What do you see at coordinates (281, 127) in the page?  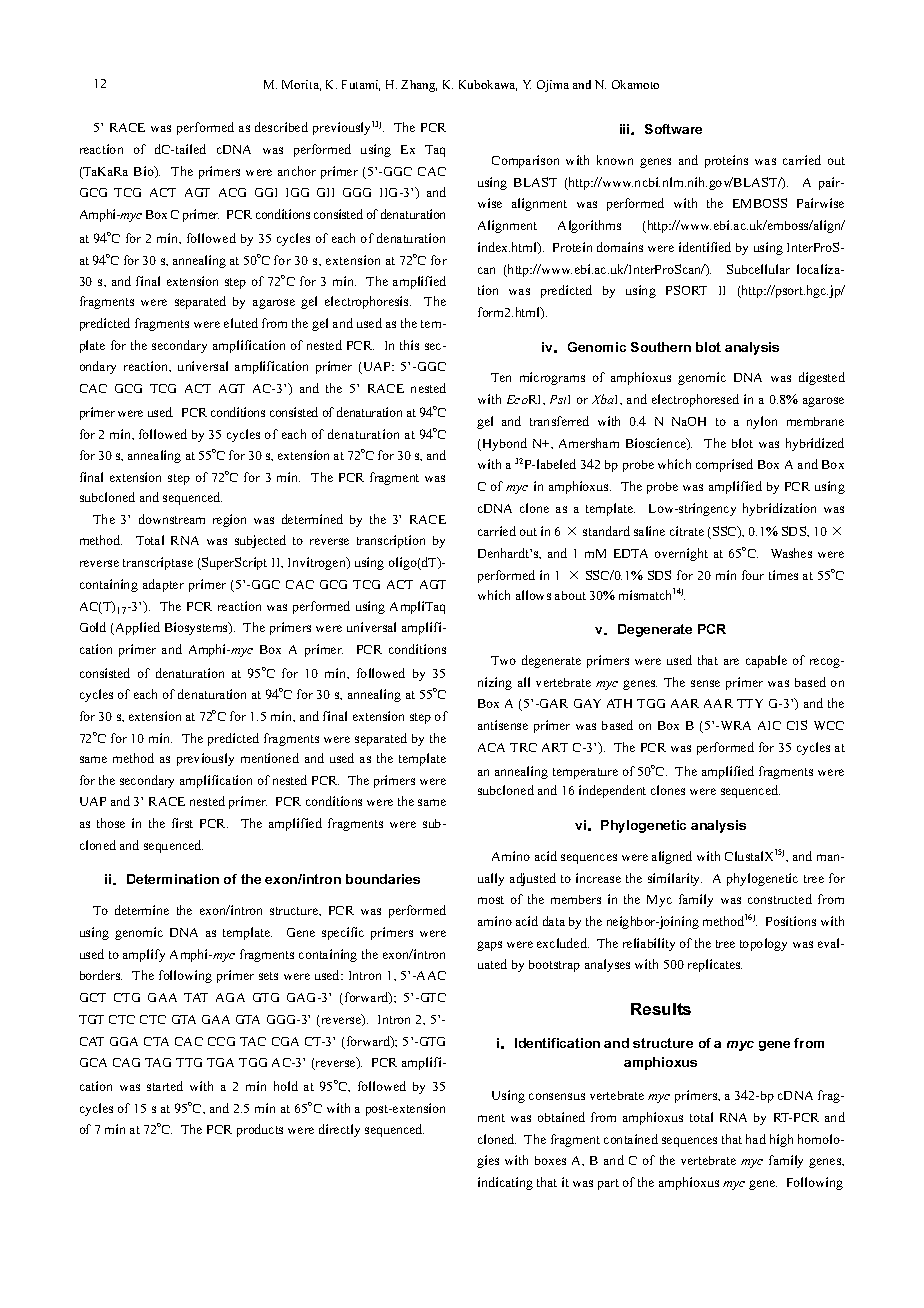 I see `described` at bounding box center [281, 127].
